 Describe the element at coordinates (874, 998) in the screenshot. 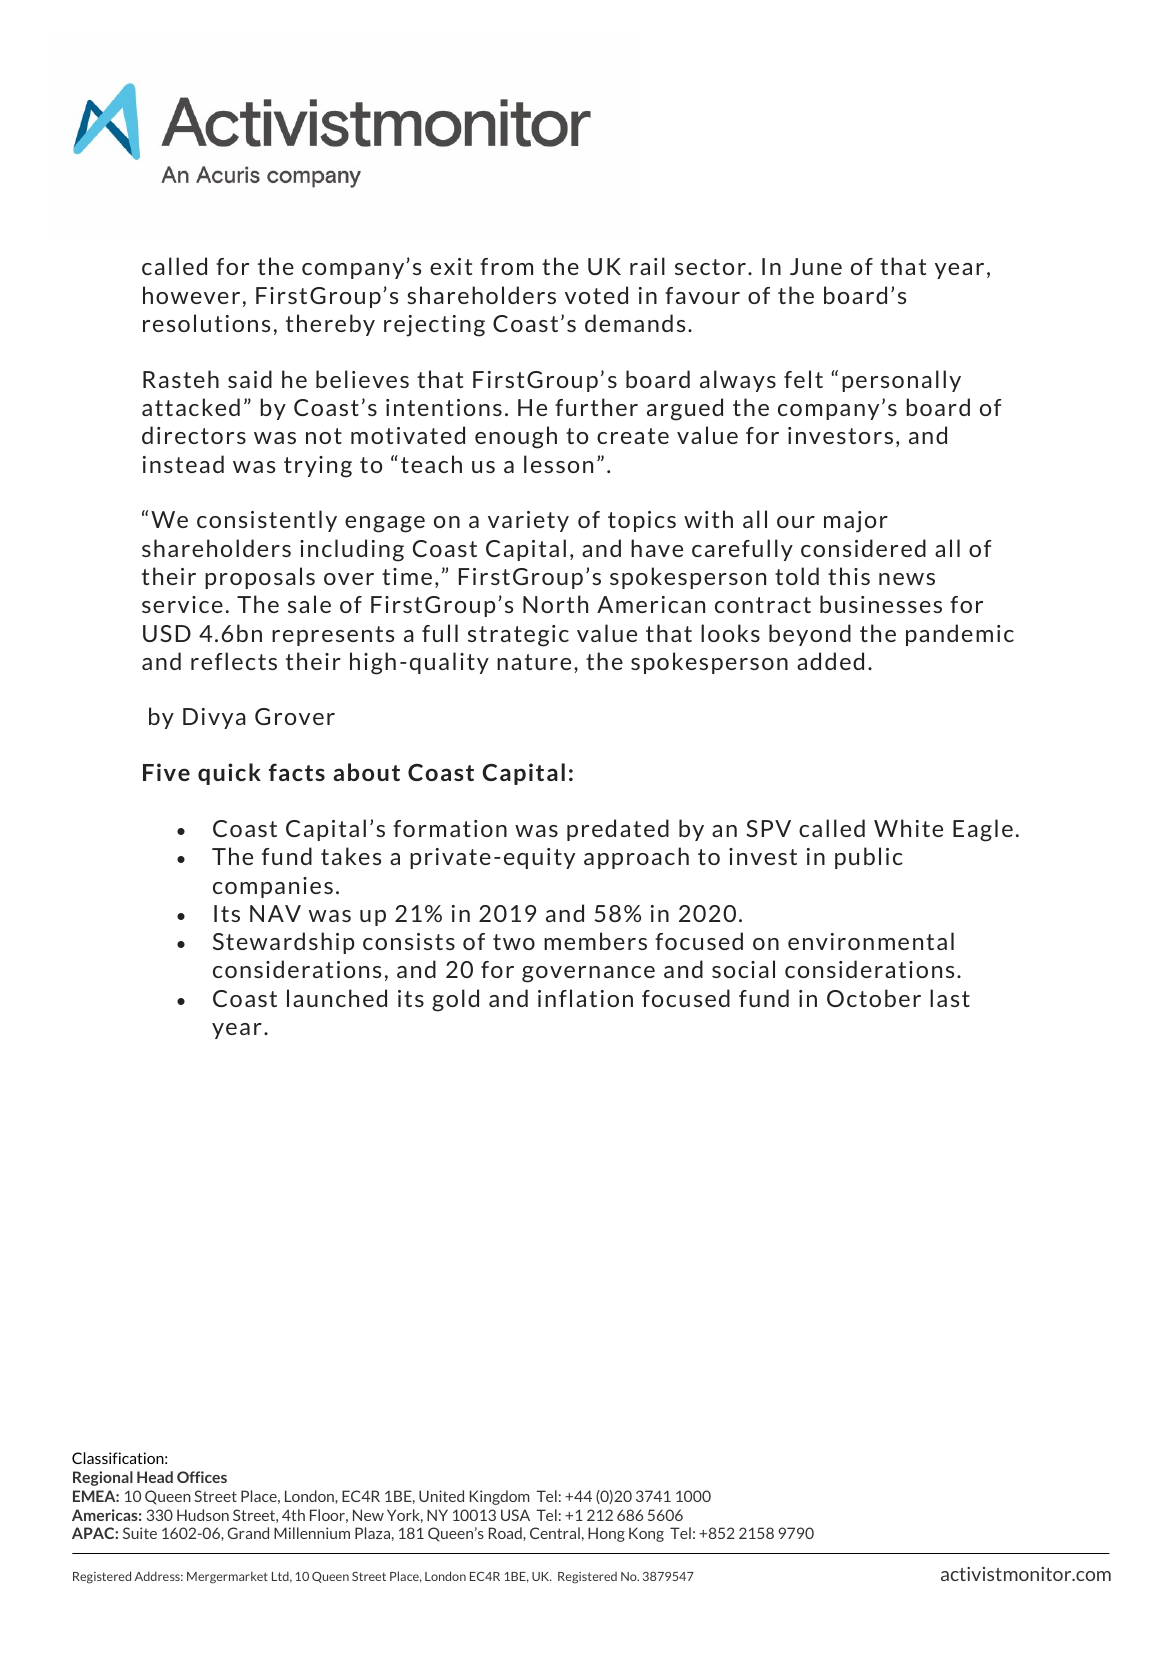

I see `October` at that location.
